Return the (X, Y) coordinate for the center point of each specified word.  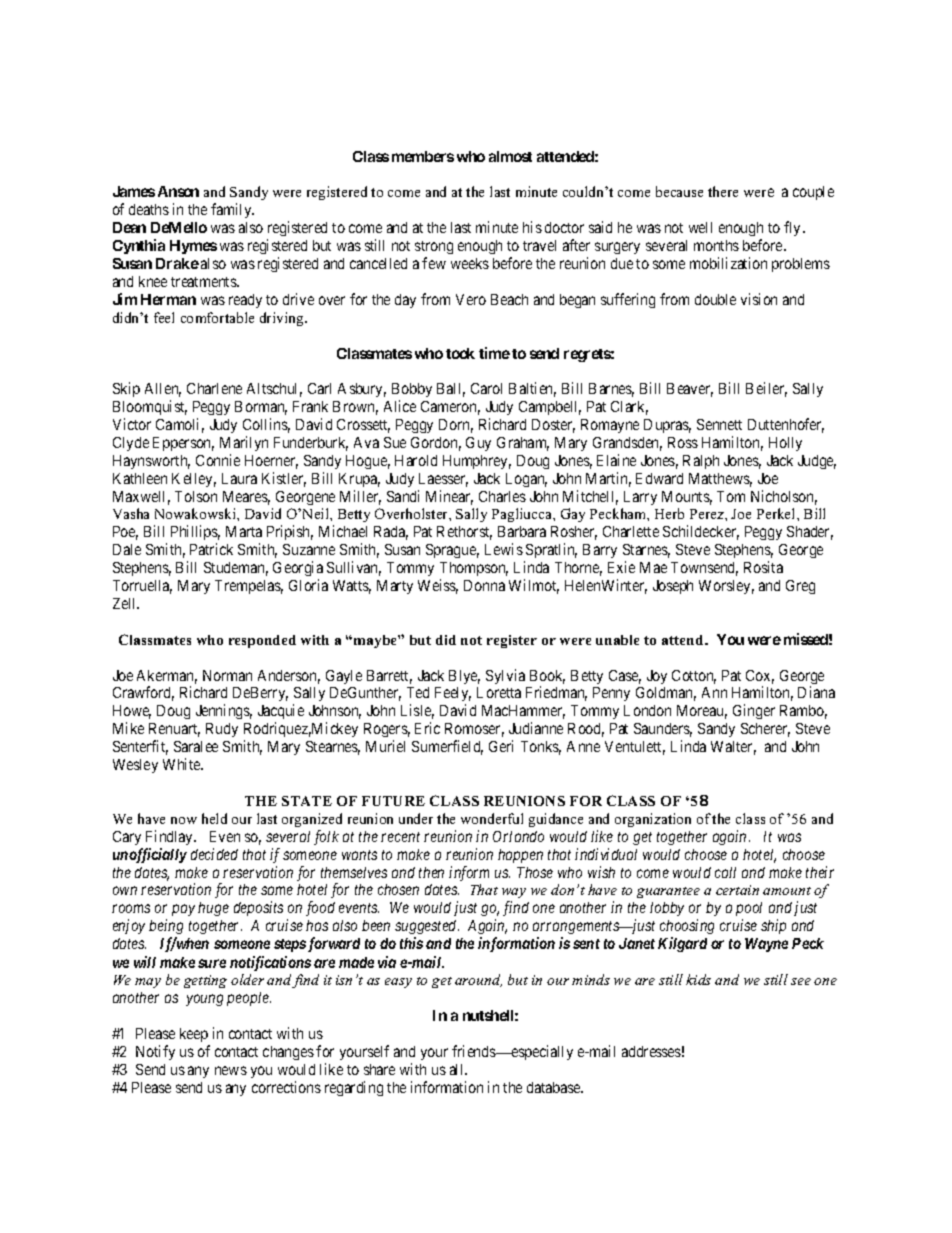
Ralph (701, 462)
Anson (178, 191)
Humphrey (477, 462)
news (231, 1070)
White (182, 764)
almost (510, 156)
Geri (501, 746)
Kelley (194, 480)
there (723, 191)
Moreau (702, 712)
